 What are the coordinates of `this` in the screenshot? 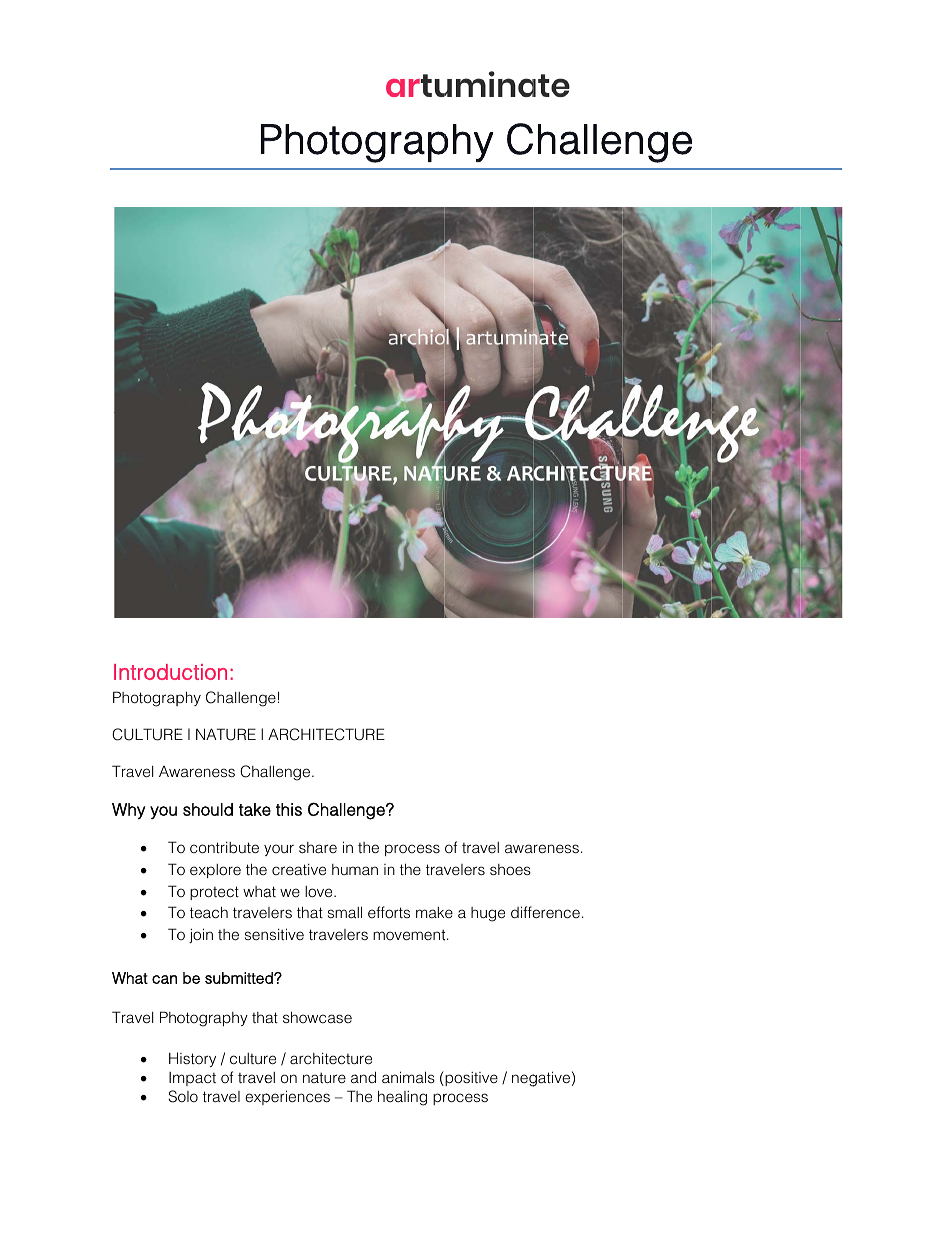 It's located at (289, 809).
